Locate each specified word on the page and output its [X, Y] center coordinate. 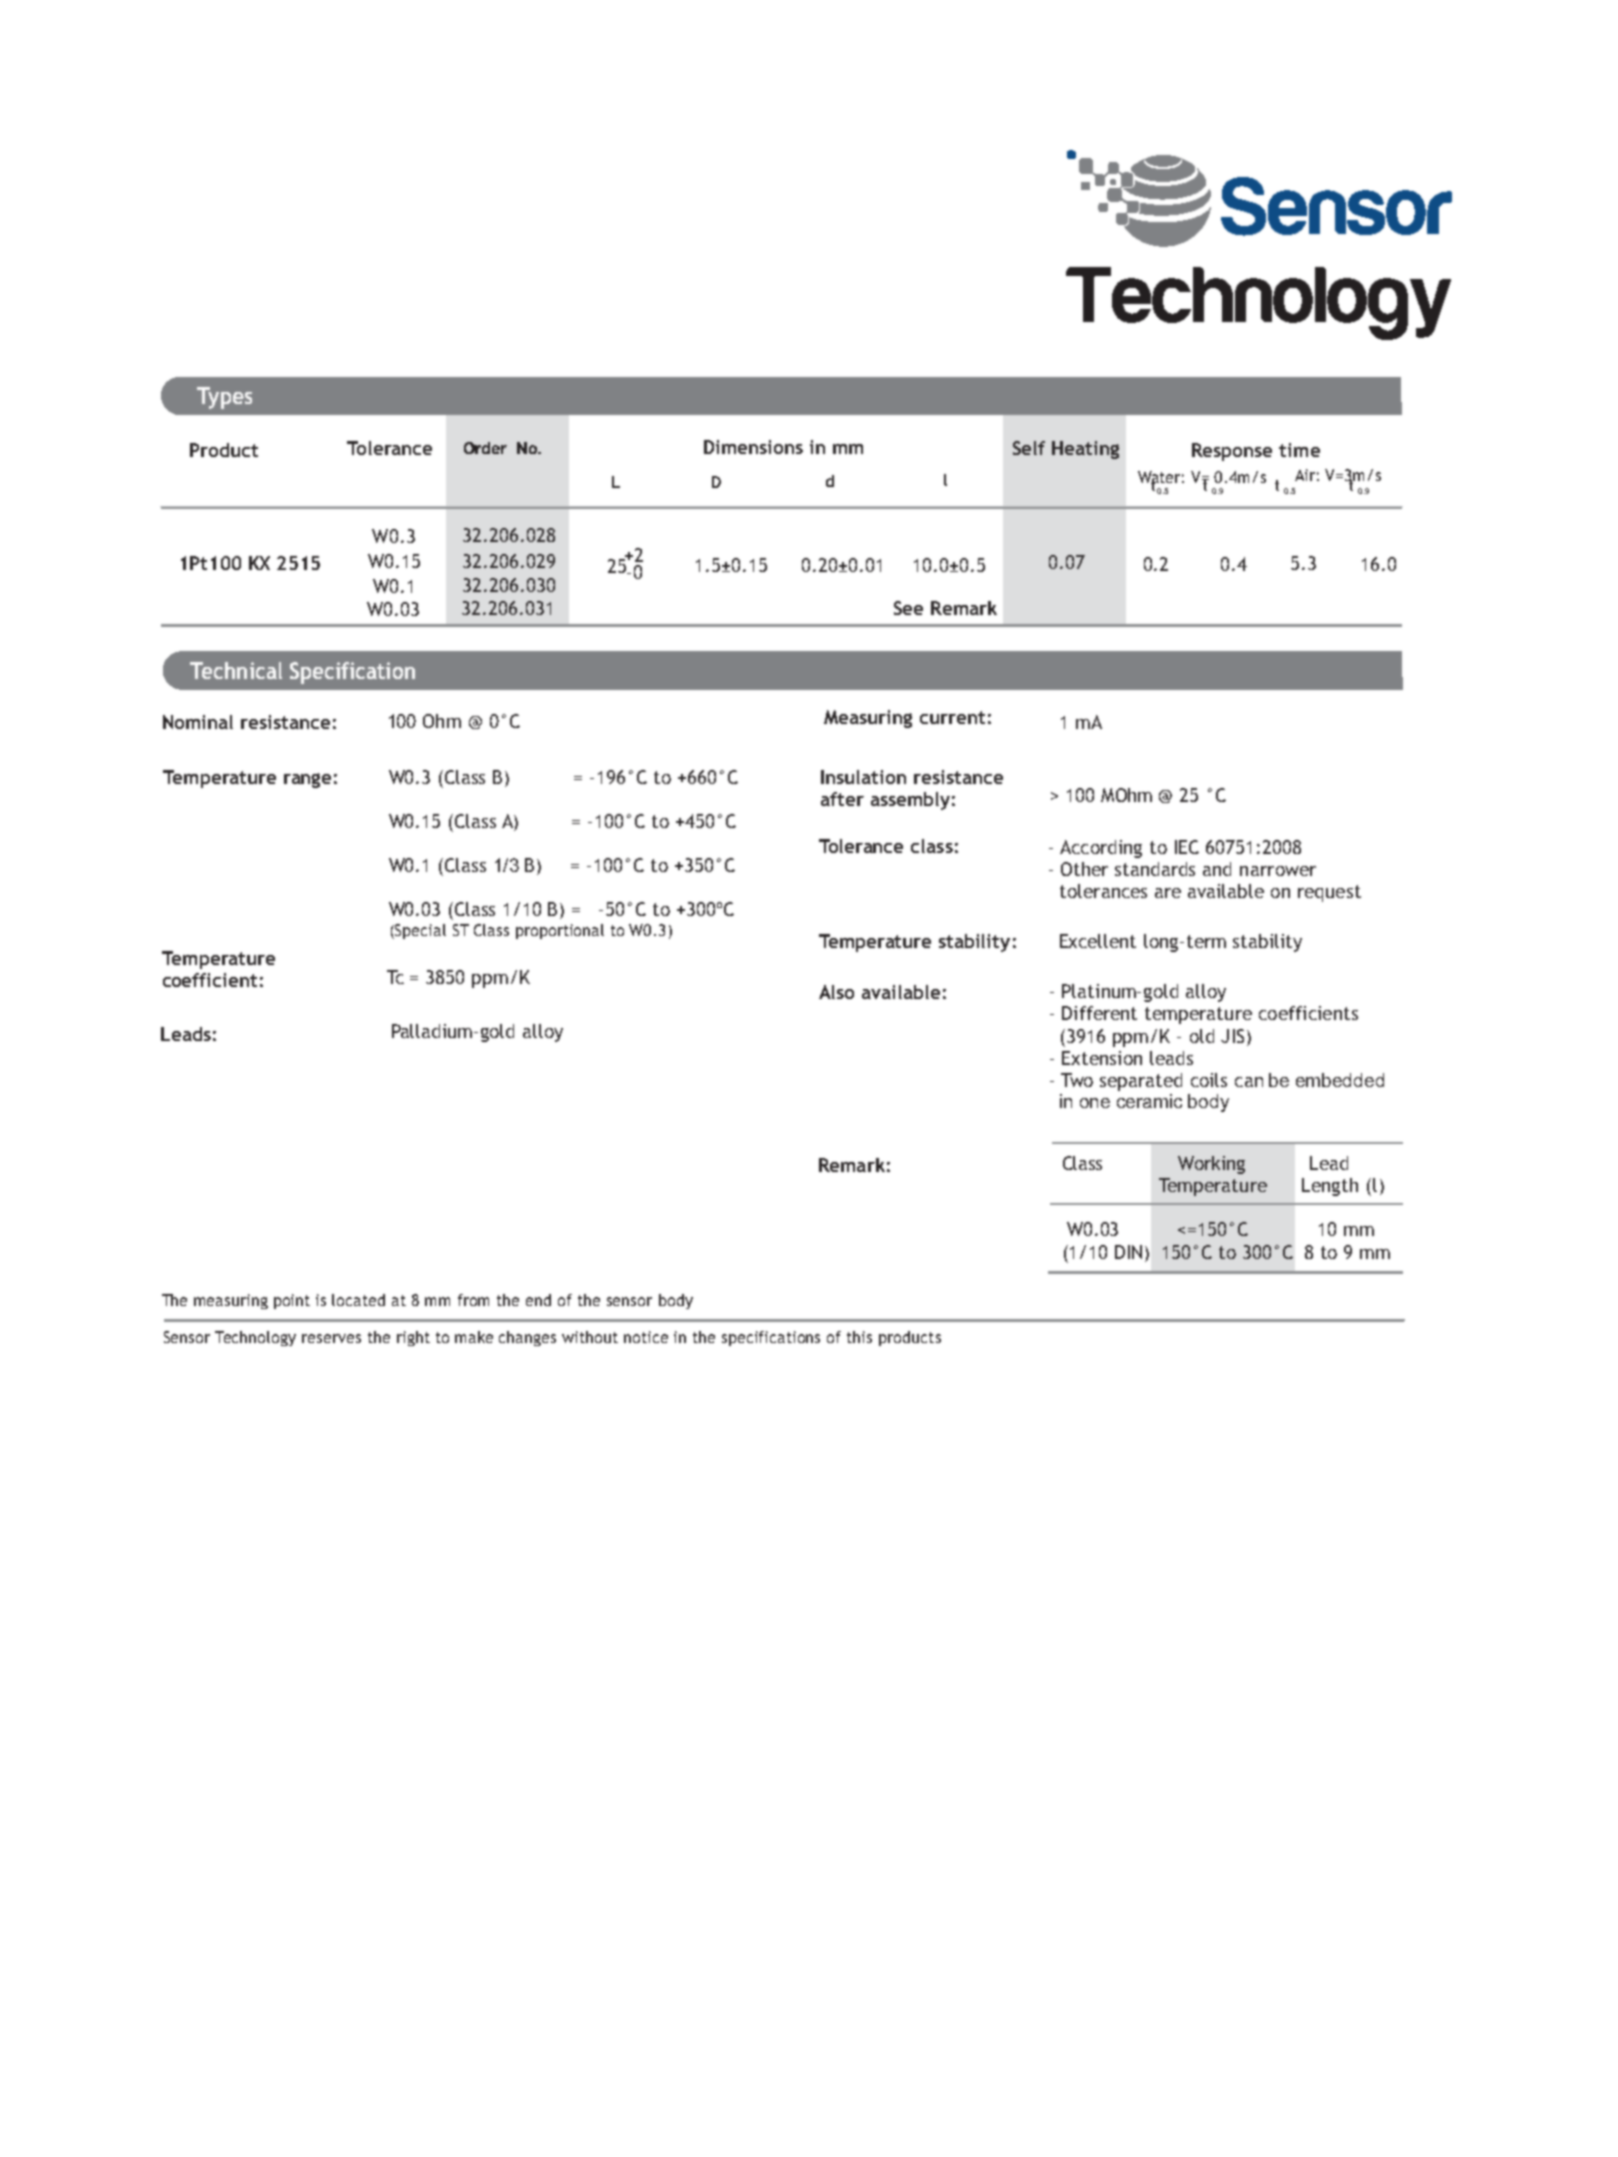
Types [224, 398]
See [908, 608]
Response [1232, 452]
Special [419, 931]
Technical [236, 670]
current [952, 717]
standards [1155, 869]
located [358, 1300]
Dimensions [753, 447]
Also [836, 992]
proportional [560, 931]
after [842, 799]
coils [1209, 1080]
